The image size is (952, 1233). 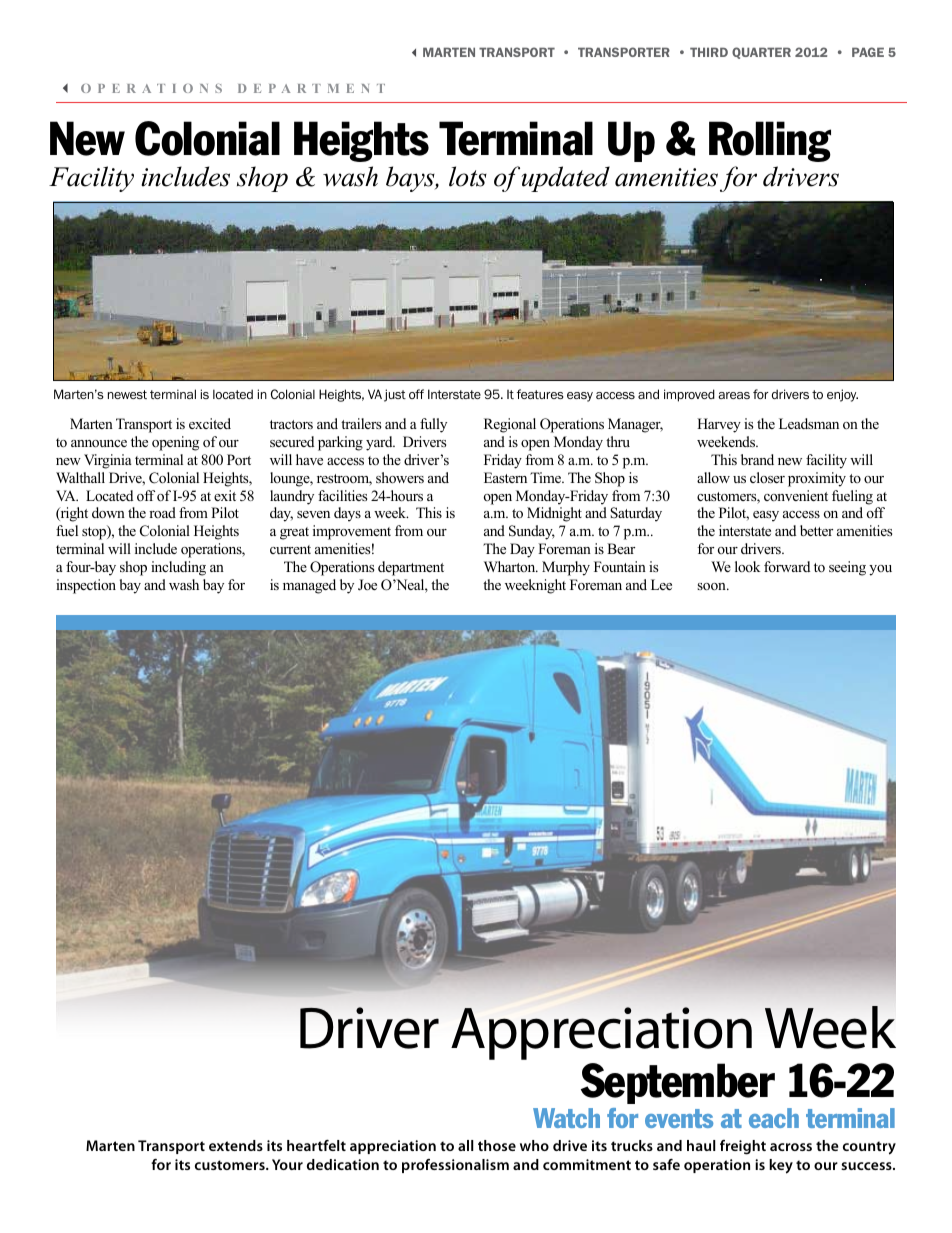 I want to click on brand, so click(x=757, y=459).
